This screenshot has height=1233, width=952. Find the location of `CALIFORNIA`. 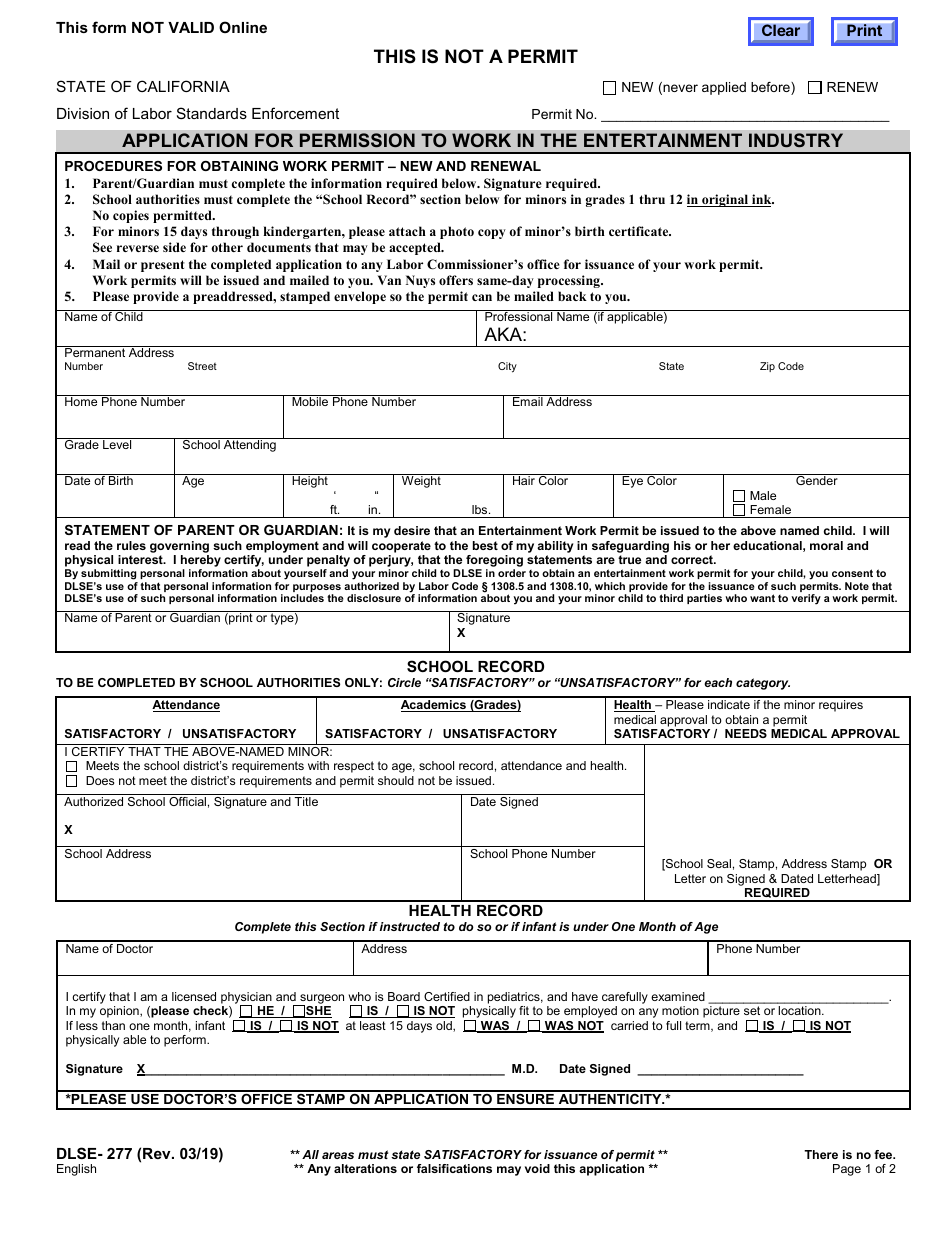

CALIFORNIA is located at coordinates (183, 86).
